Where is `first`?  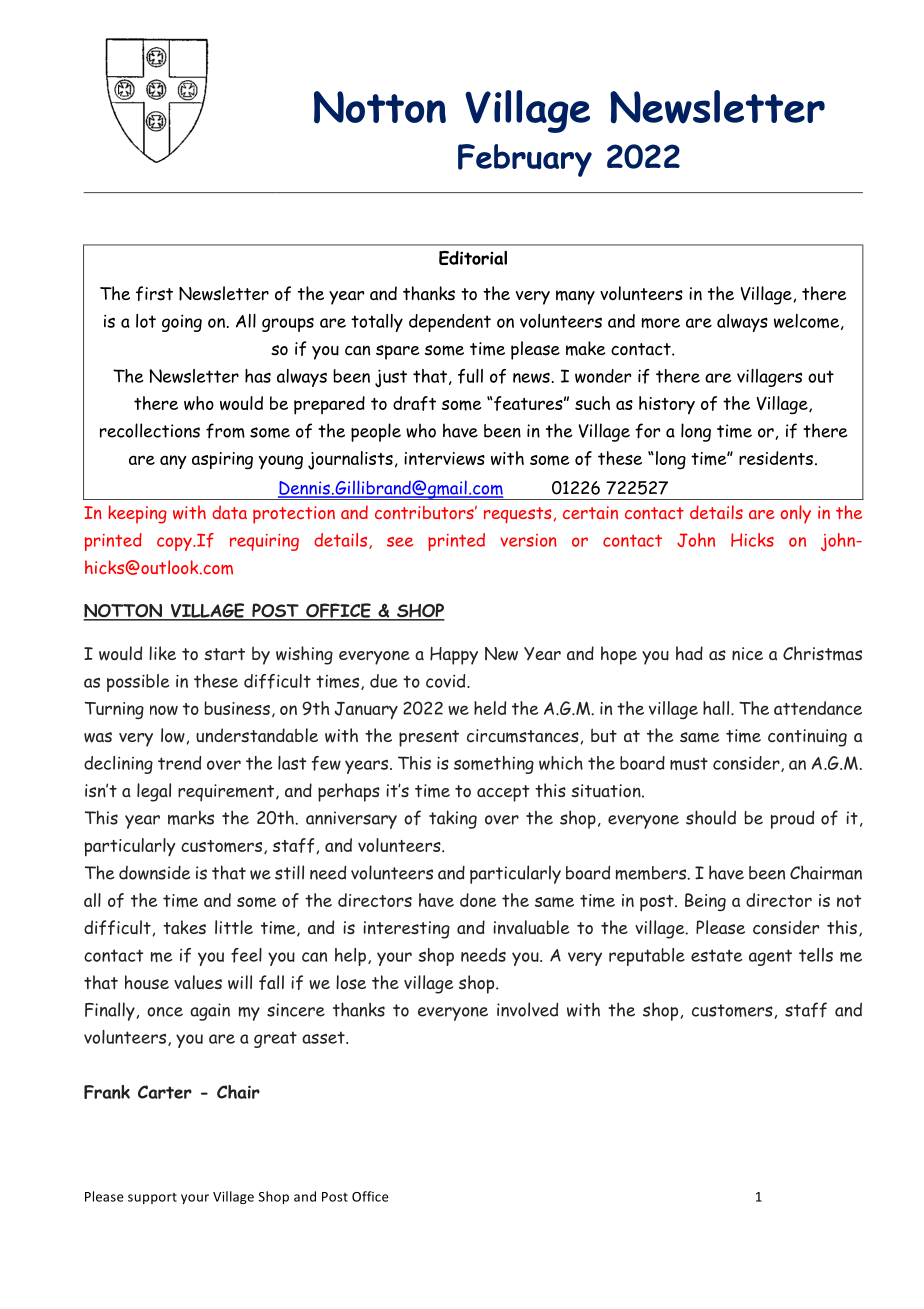
first is located at coordinates (154, 293).
